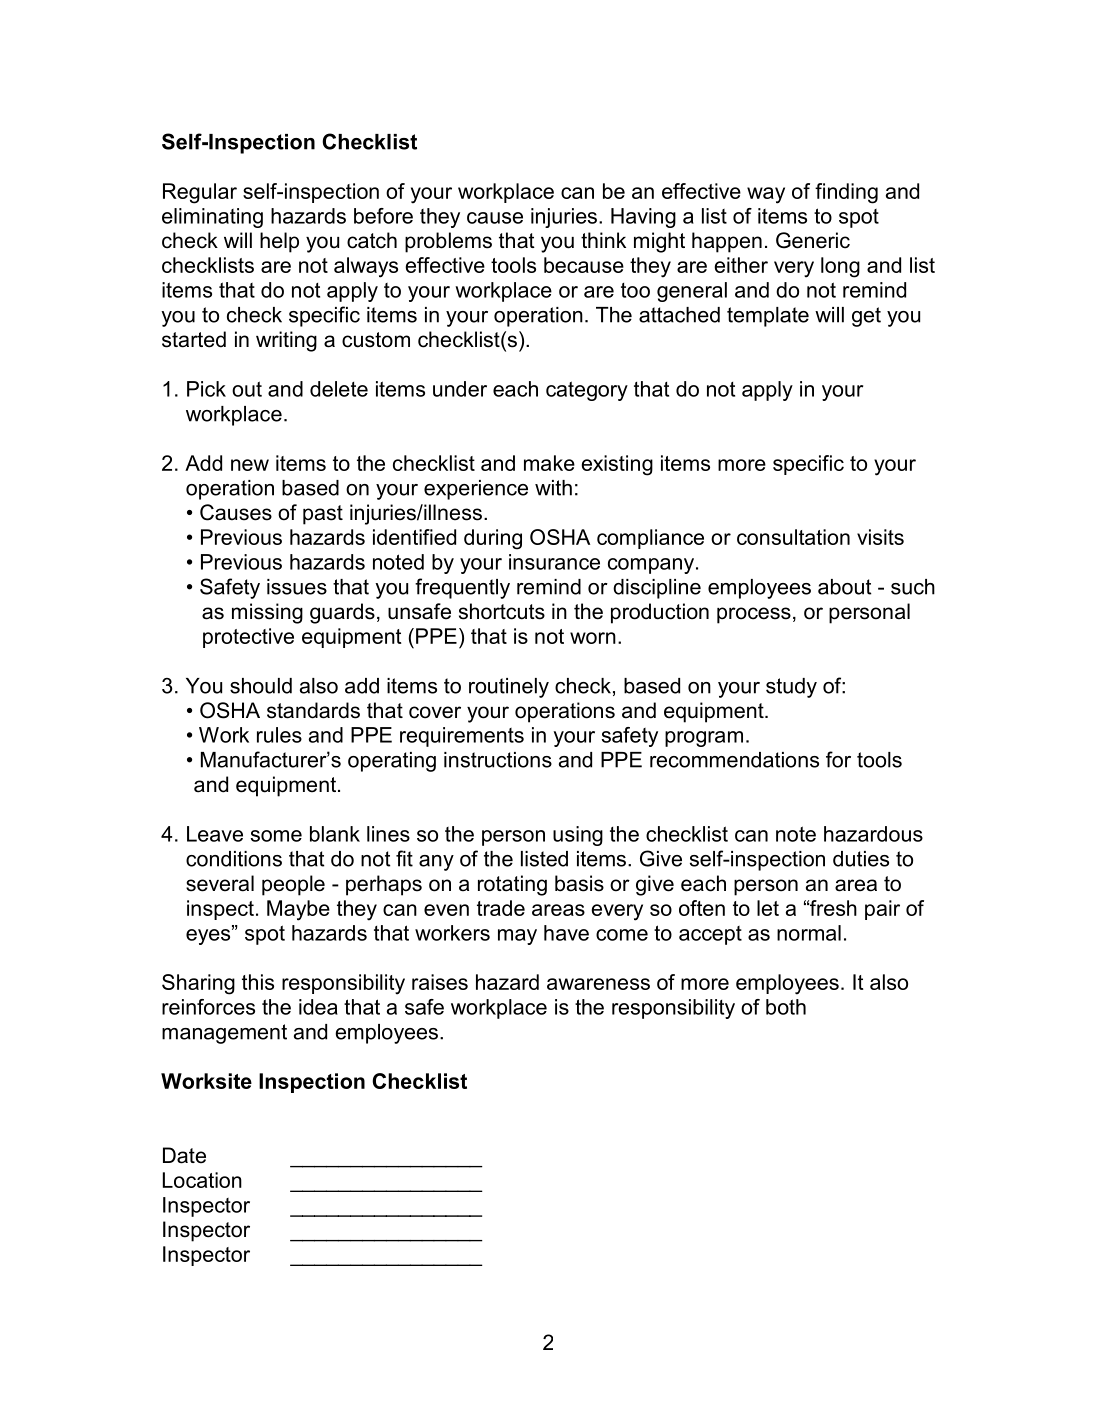 The width and height of the image is (1097, 1419). Describe the element at coordinates (861, 859) in the image. I see `duties` at that location.
